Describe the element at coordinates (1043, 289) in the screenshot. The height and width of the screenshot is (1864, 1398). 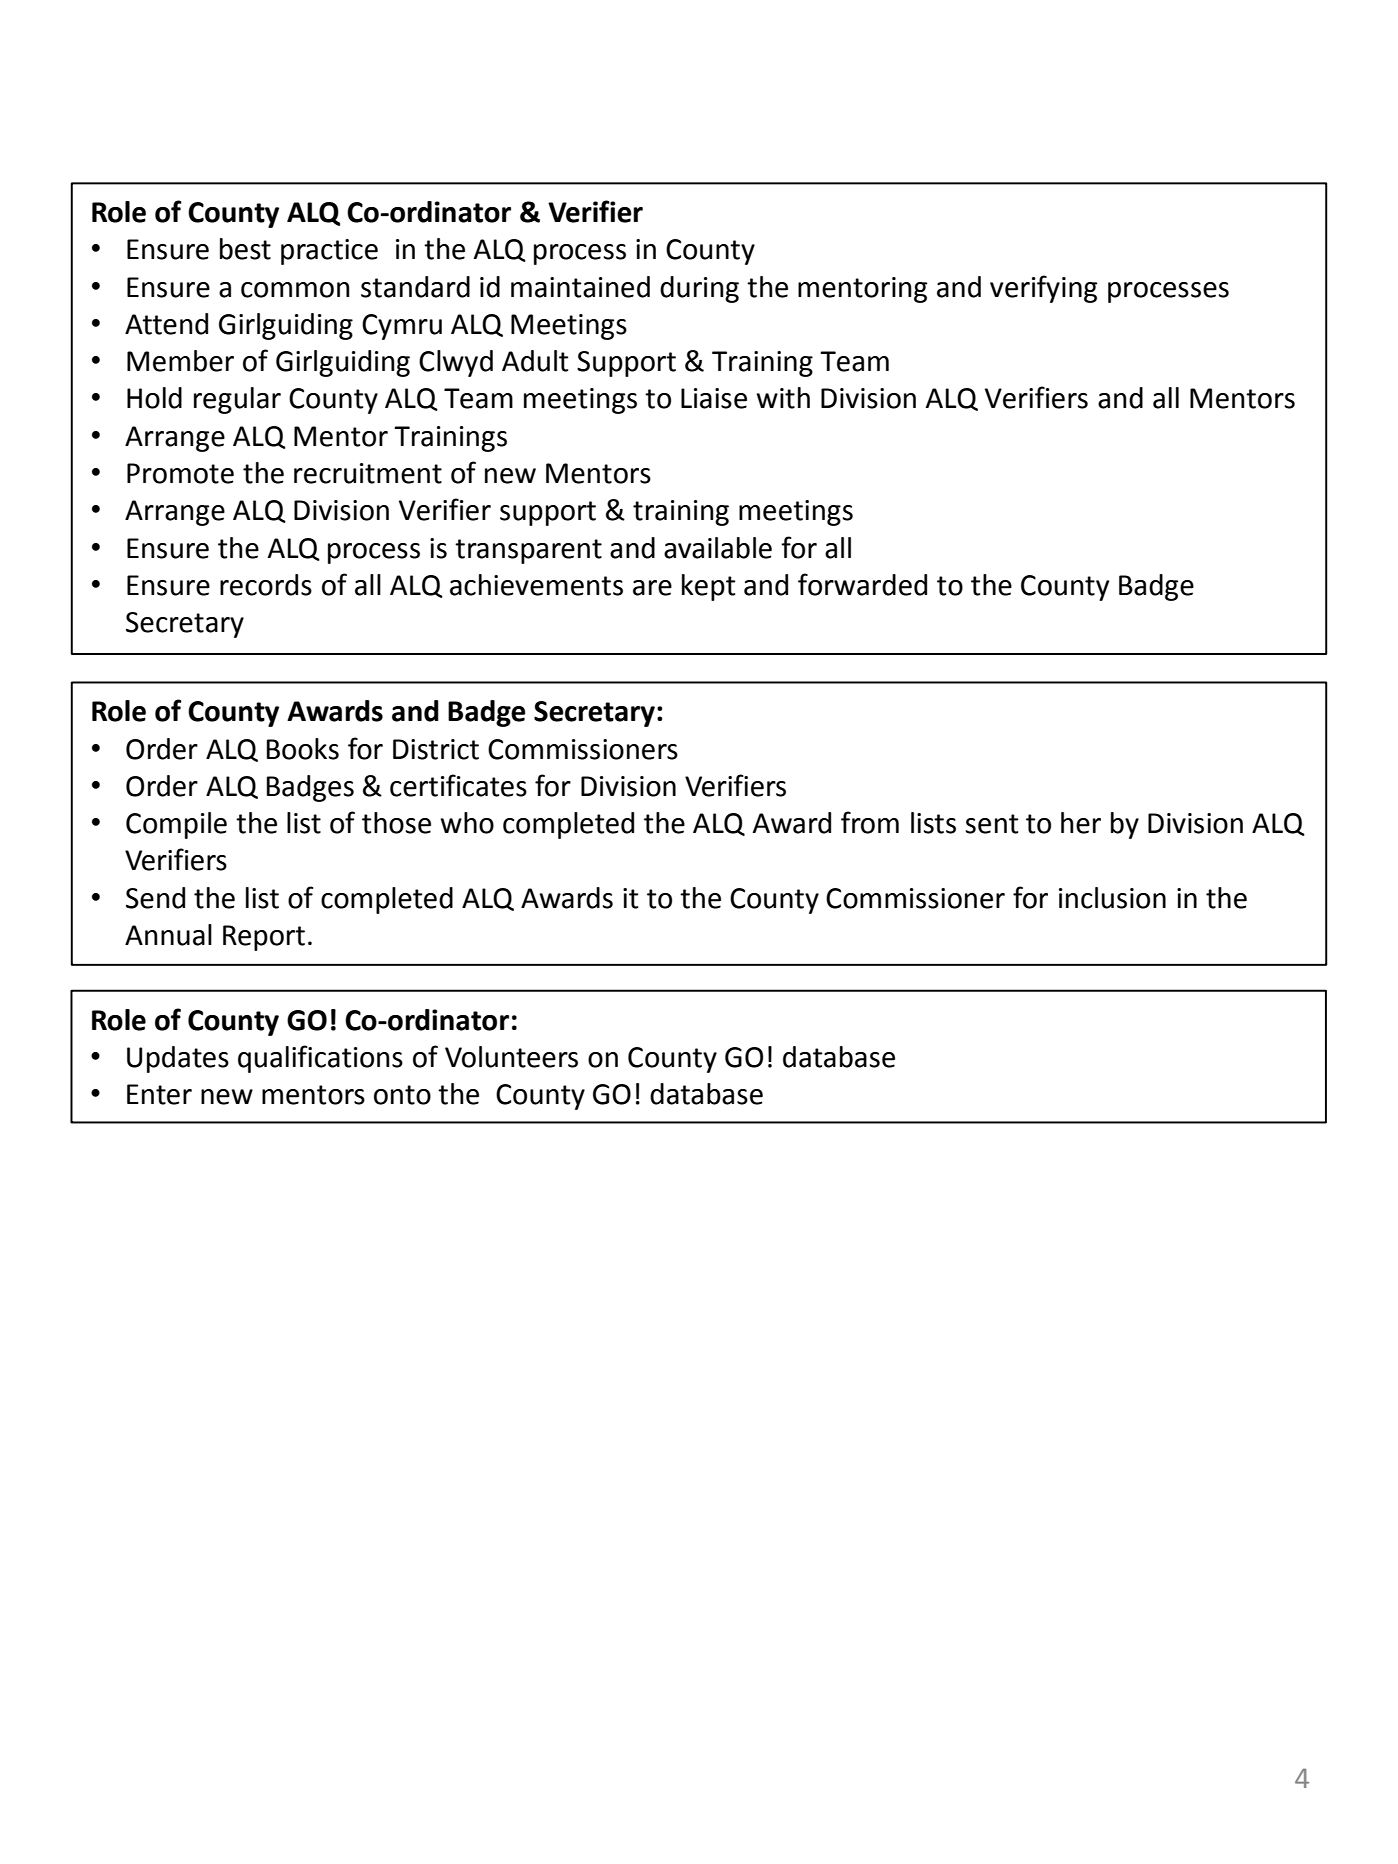
I see `verifying` at that location.
